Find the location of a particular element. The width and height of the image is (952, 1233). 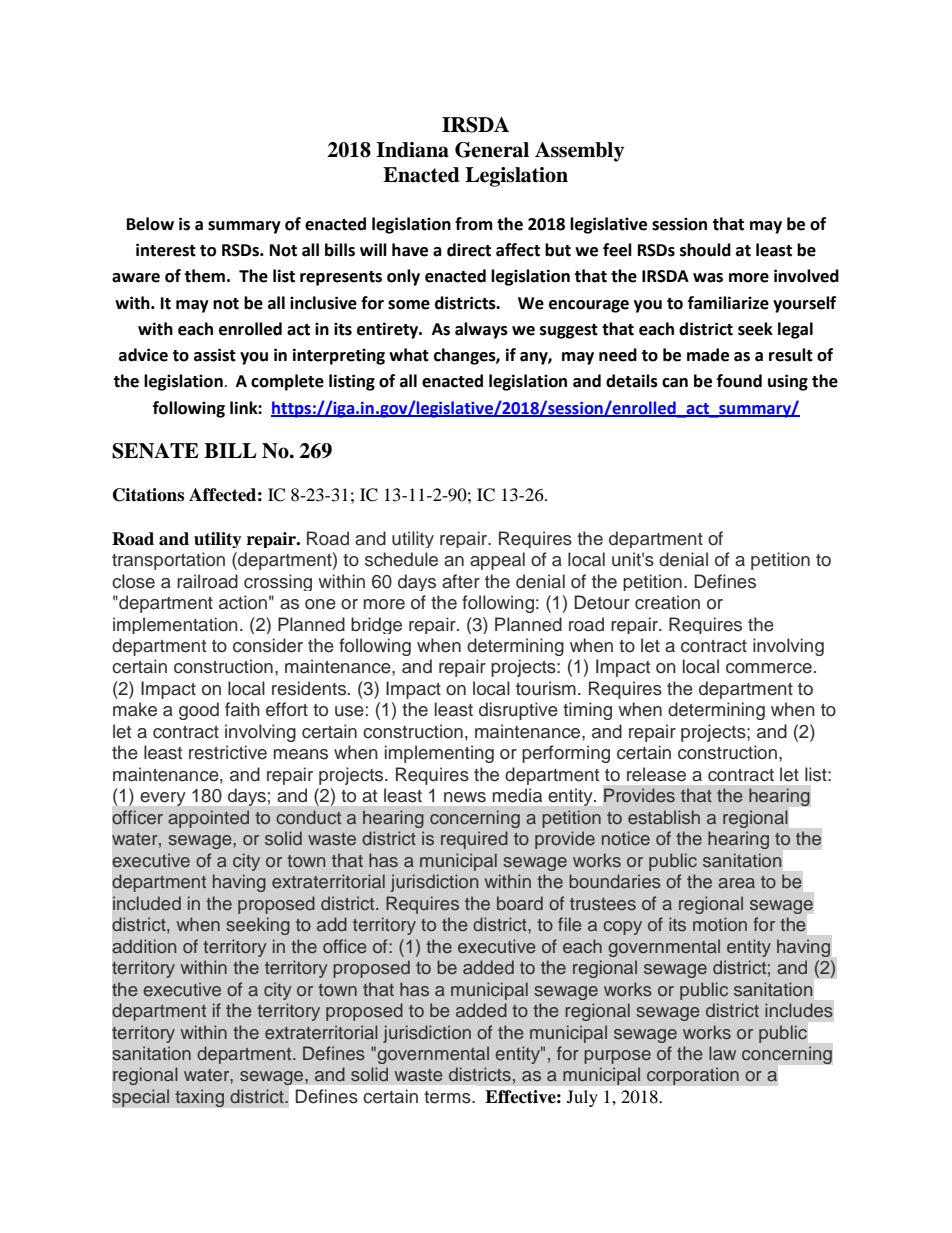

area is located at coordinates (736, 883).
